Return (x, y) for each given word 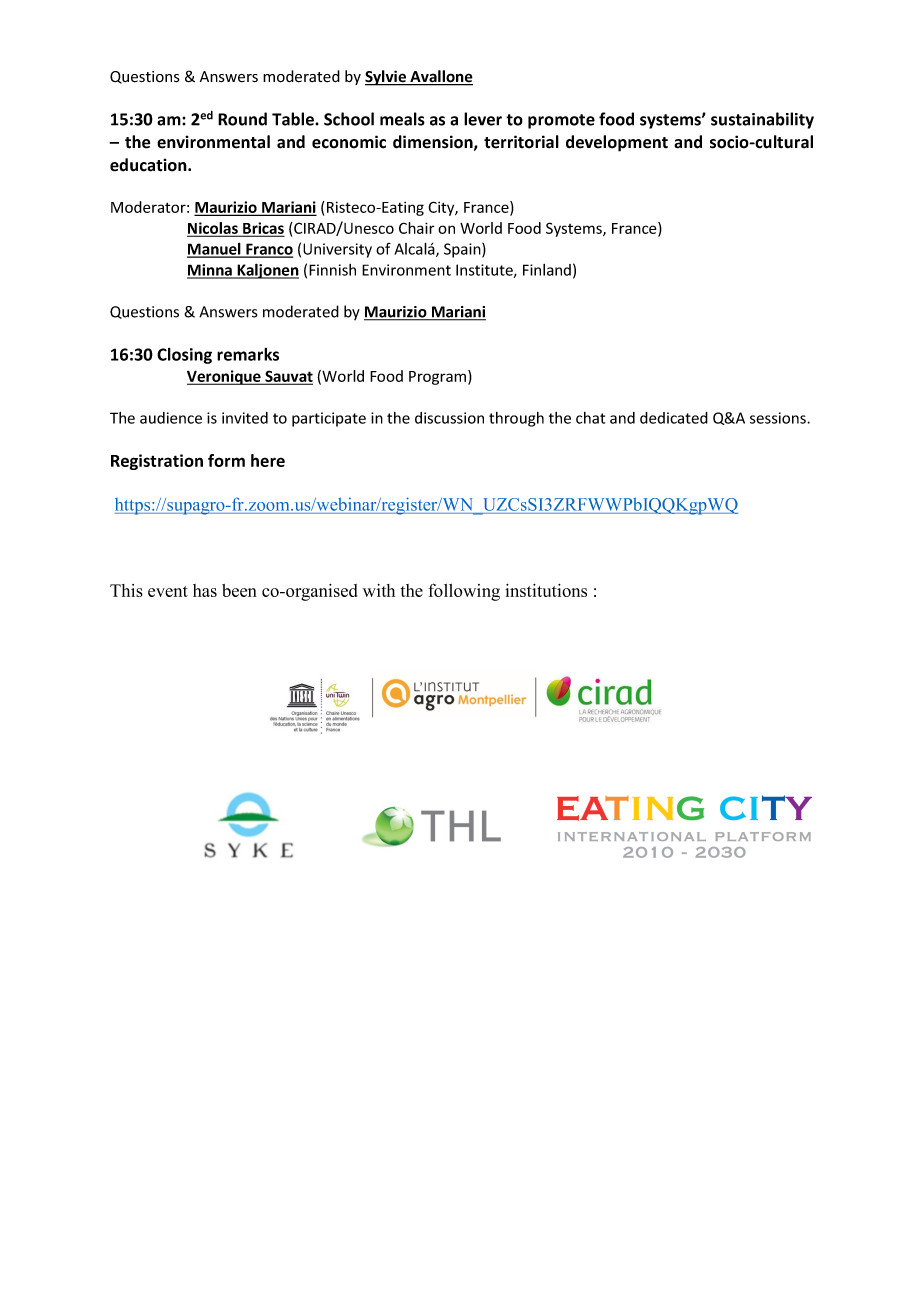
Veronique (225, 377)
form (226, 460)
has (205, 590)
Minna (210, 271)
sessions (779, 418)
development (617, 143)
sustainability (762, 120)
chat (590, 418)
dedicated (674, 418)
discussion (449, 418)
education (149, 165)
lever (483, 119)
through (516, 419)
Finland (547, 270)
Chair (417, 228)
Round (242, 119)
